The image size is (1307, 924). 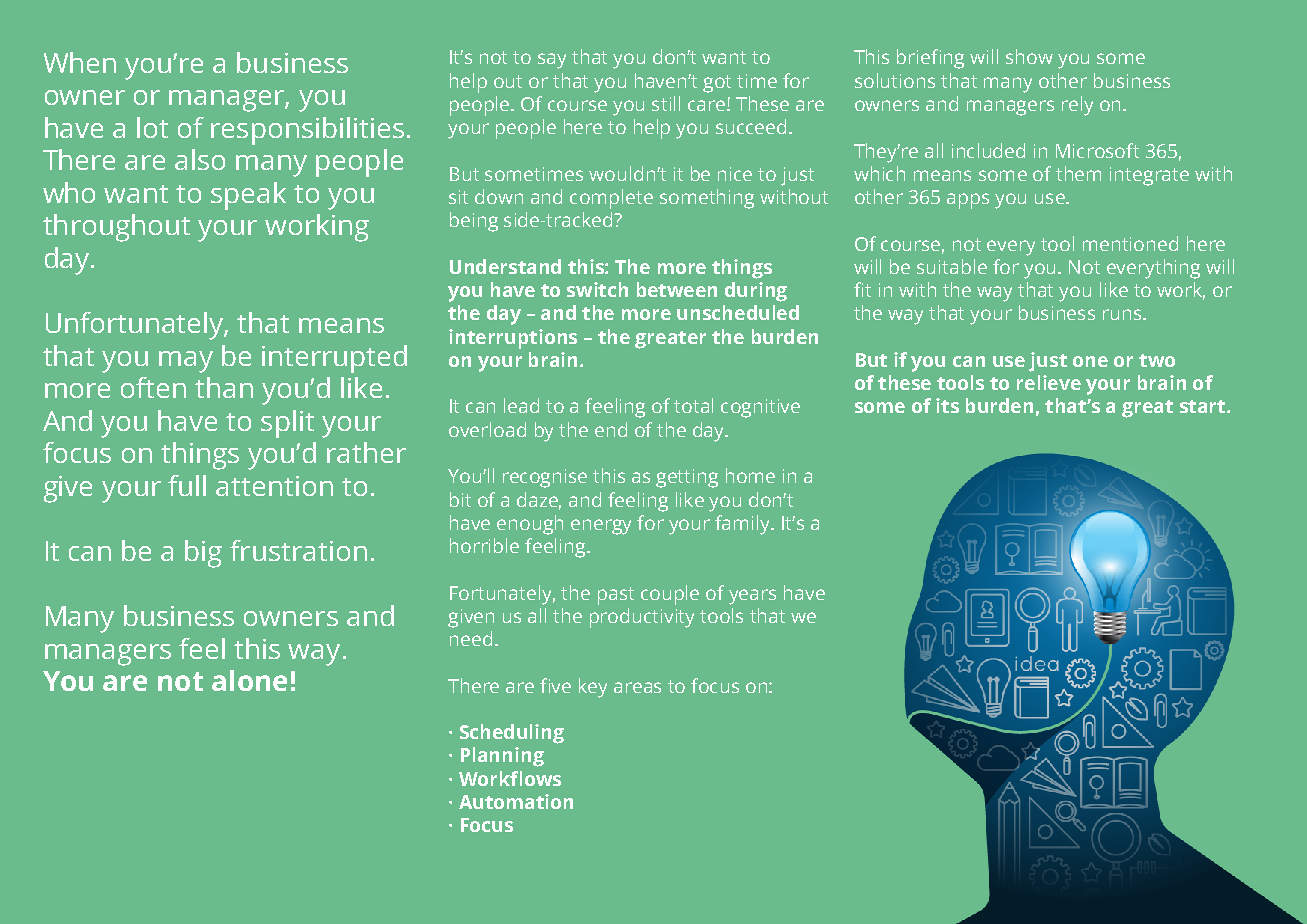 What do you see at coordinates (666, 103) in the screenshot?
I see `still` at bounding box center [666, 103].
